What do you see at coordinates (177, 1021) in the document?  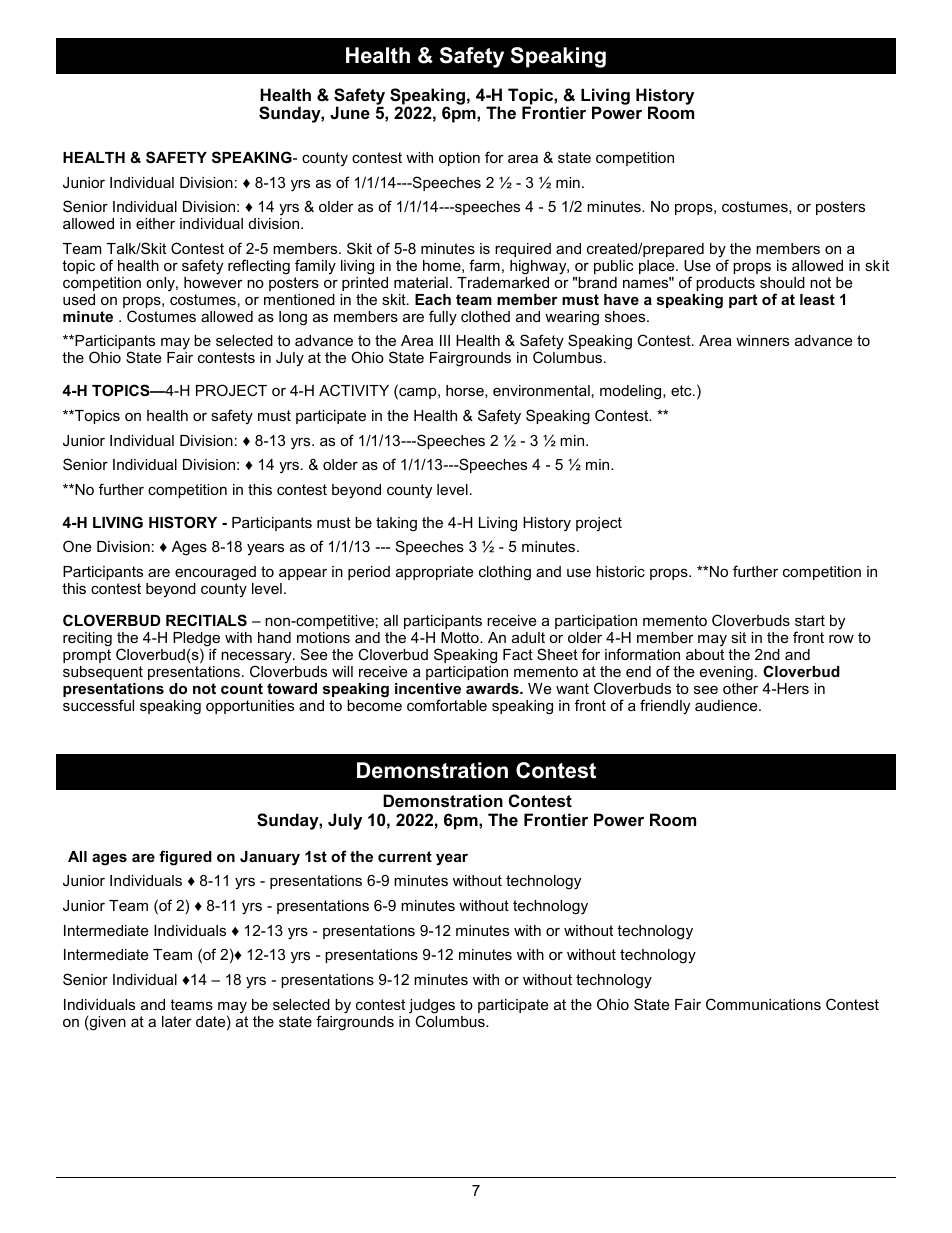 I see `later` at bounding box center [177, 1021].
